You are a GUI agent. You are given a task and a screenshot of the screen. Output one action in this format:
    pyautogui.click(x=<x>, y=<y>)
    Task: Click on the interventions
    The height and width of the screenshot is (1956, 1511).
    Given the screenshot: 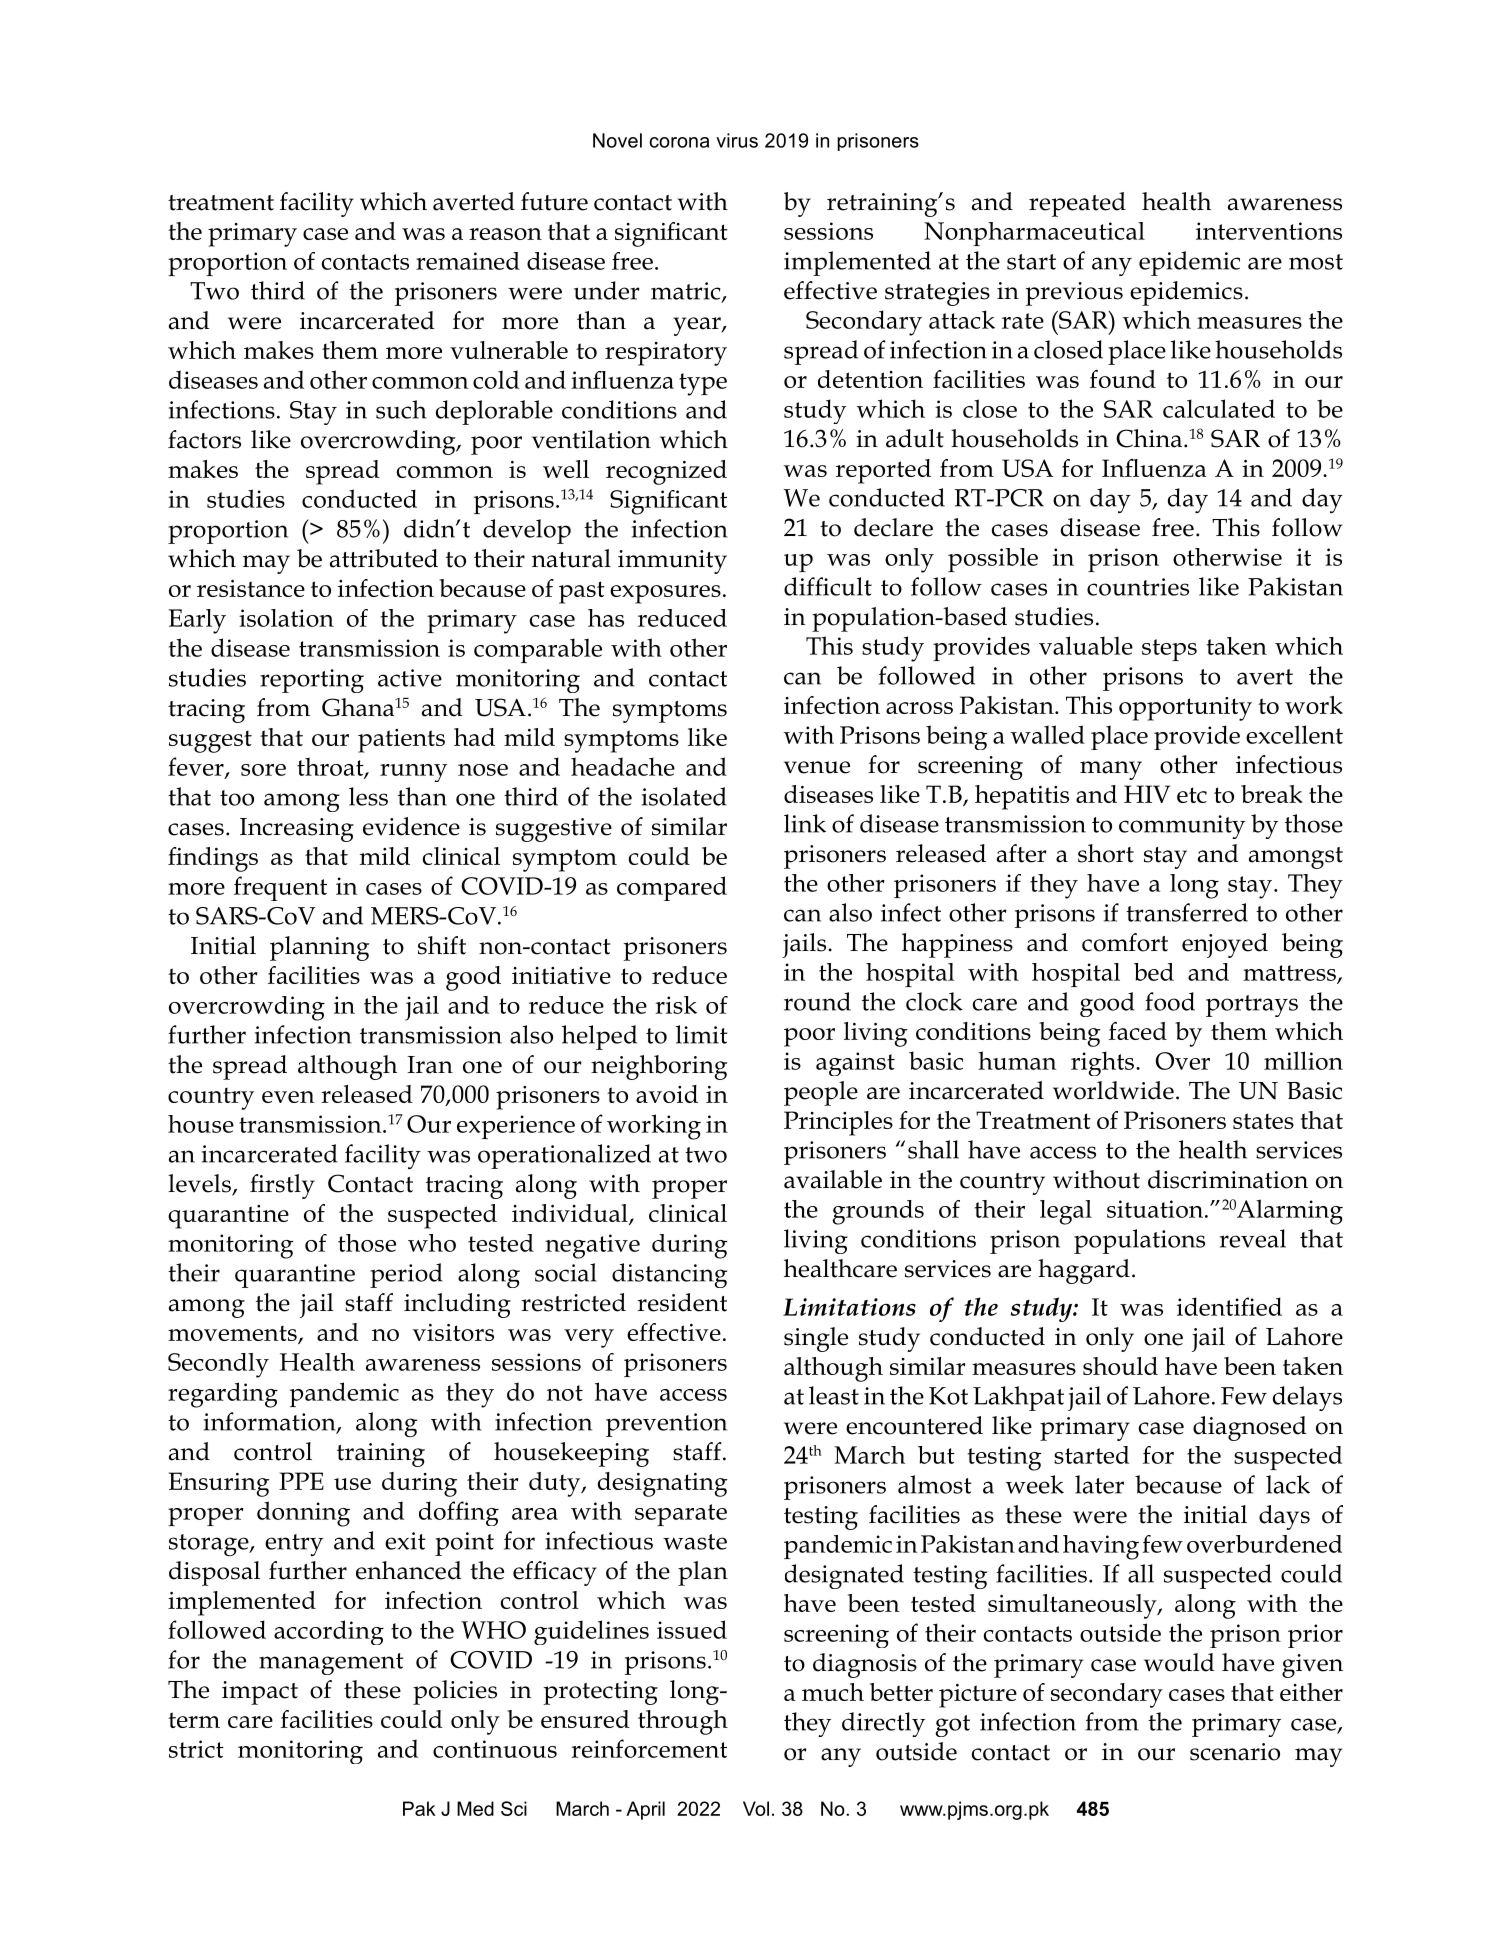 What is the action you would take?
    pyautogui.click(x=1269, y=231)
